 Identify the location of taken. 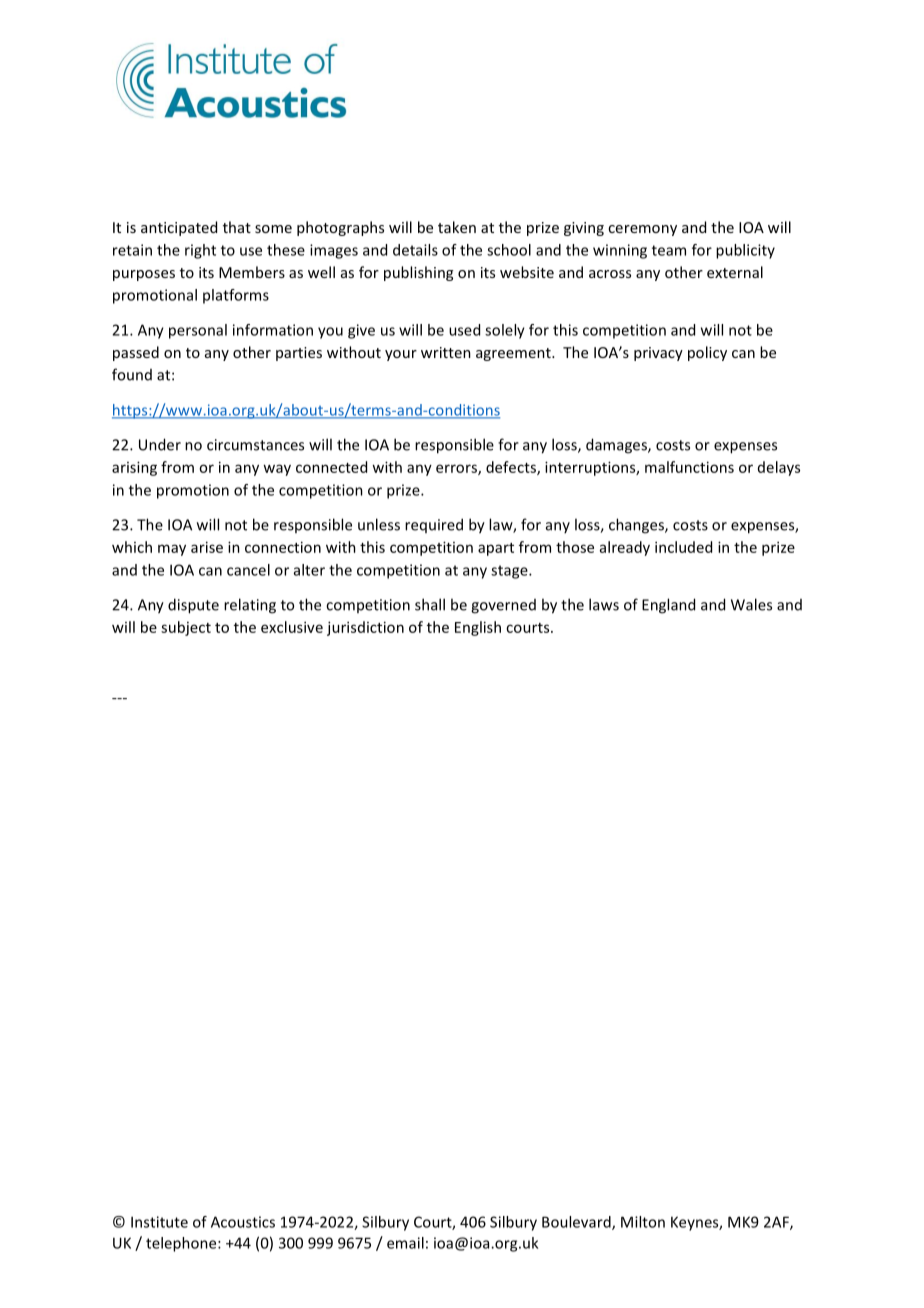
(457, 227).
